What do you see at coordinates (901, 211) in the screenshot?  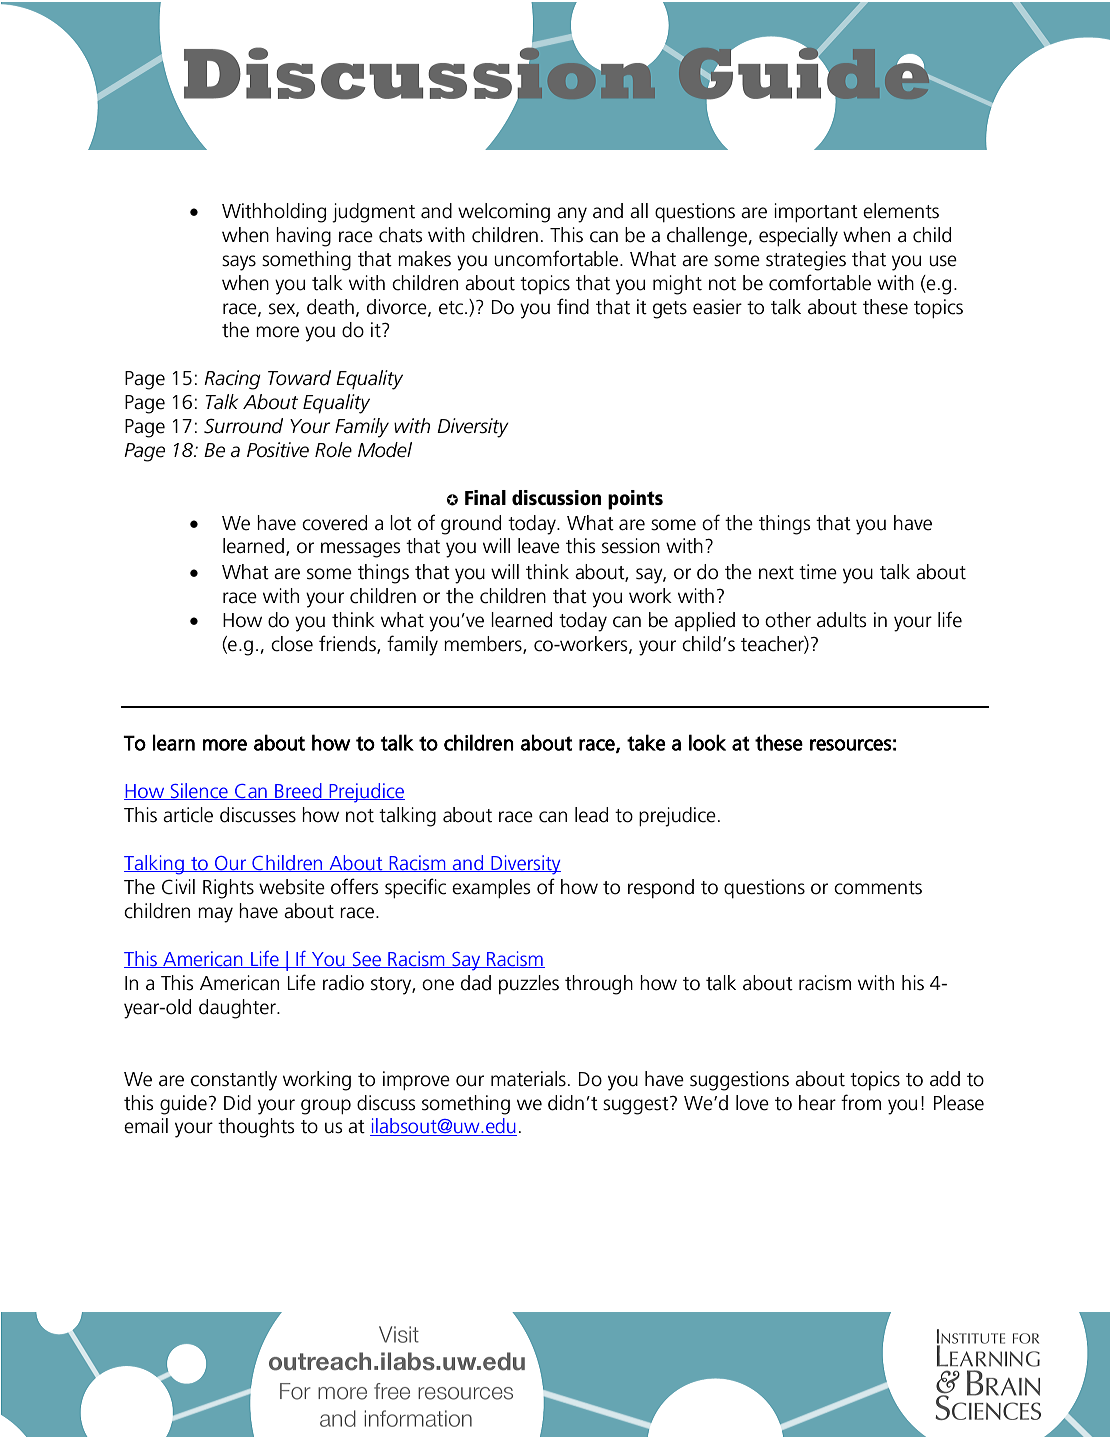 I see `elements` at bounding box center [901, 211].
